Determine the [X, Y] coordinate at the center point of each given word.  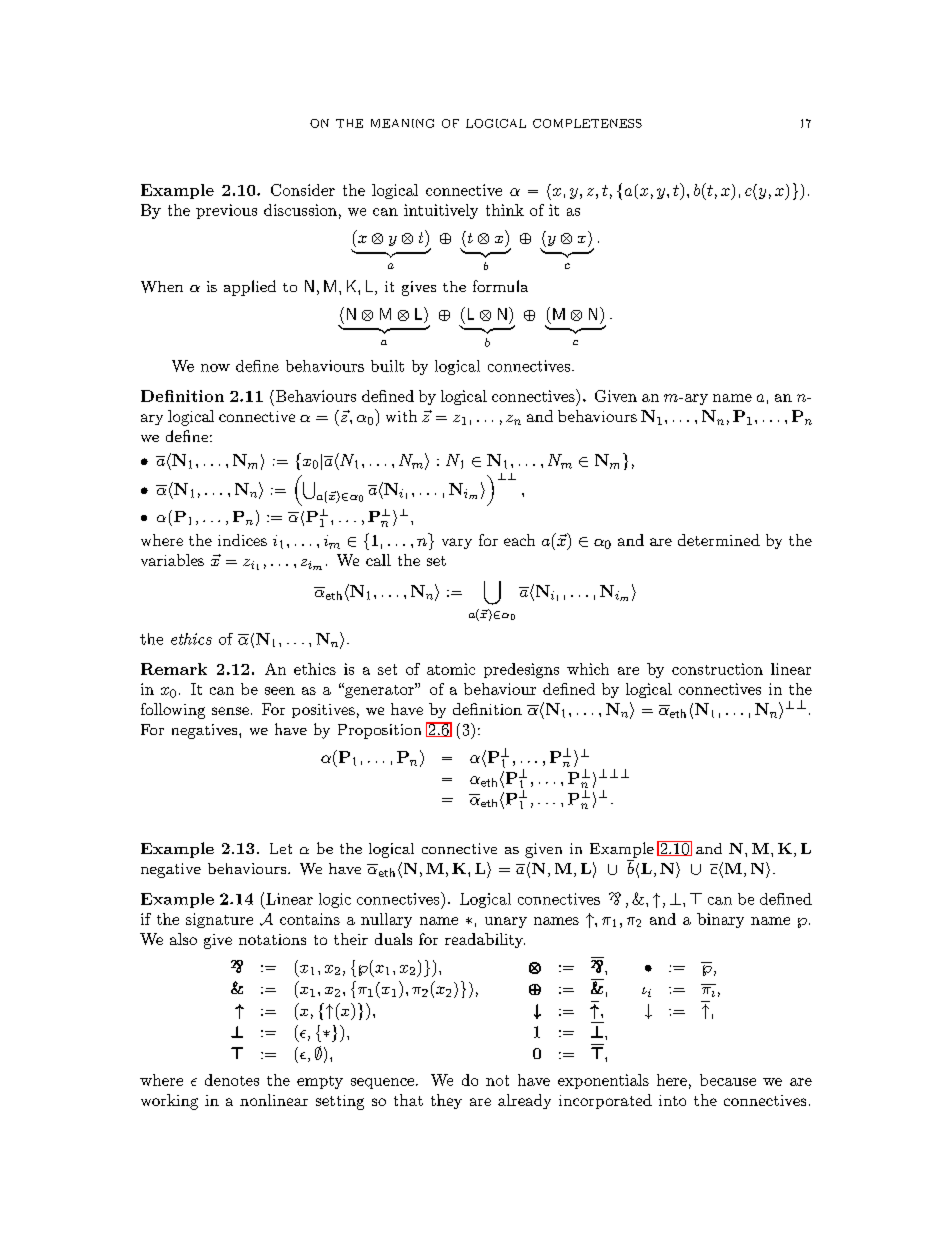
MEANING [402, 123]
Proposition [379, 731]
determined [719, 540]
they [446, 1101]
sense [230, 711]
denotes [232, 1080]
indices [242, 540]
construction [717, 669]
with [401, 416]
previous [226, 211]
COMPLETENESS [587, 123]
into [672, 1100]
